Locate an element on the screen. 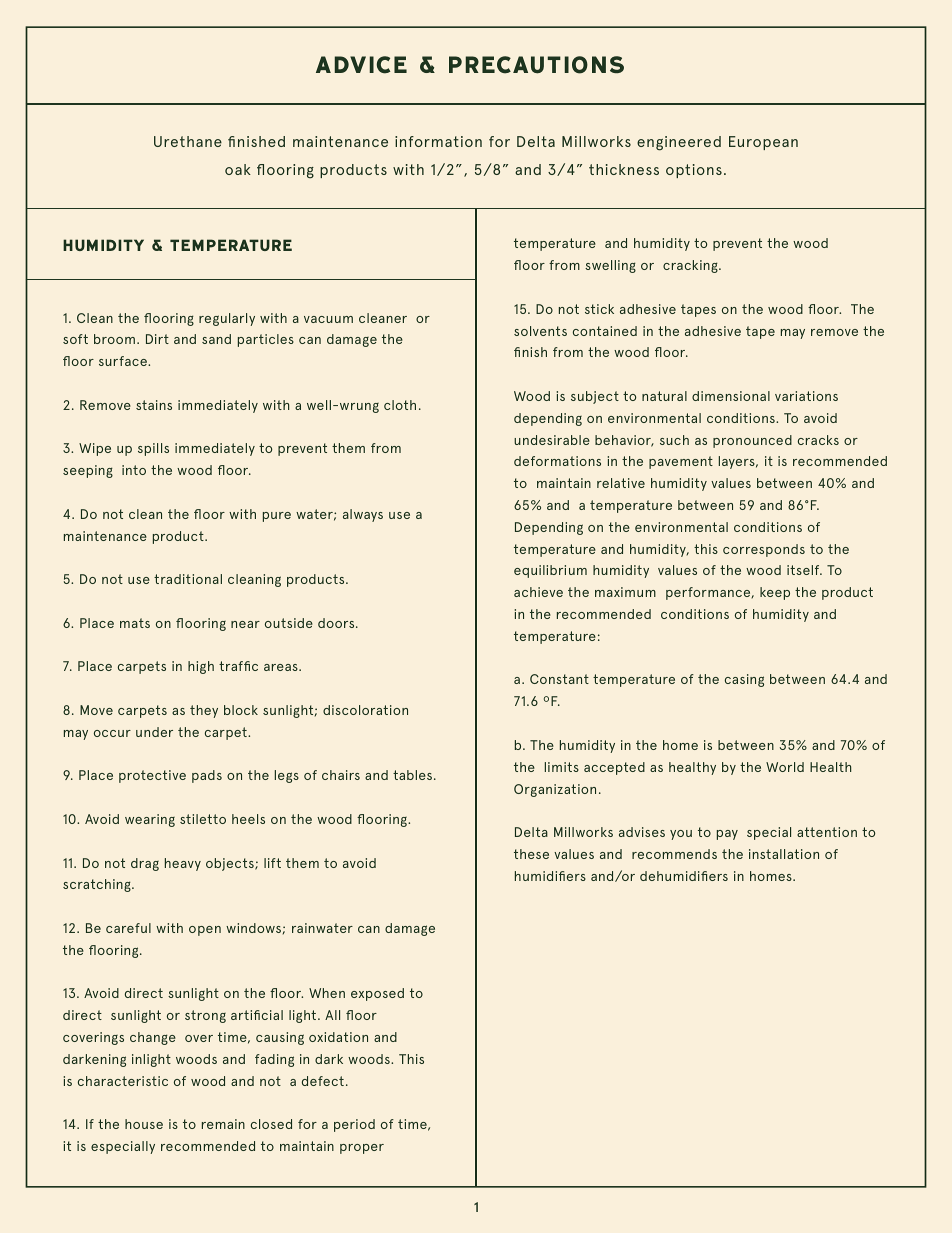 The width and height of the screenshot is (952, 1233). Urethane is located at coordinates (188, 141).
